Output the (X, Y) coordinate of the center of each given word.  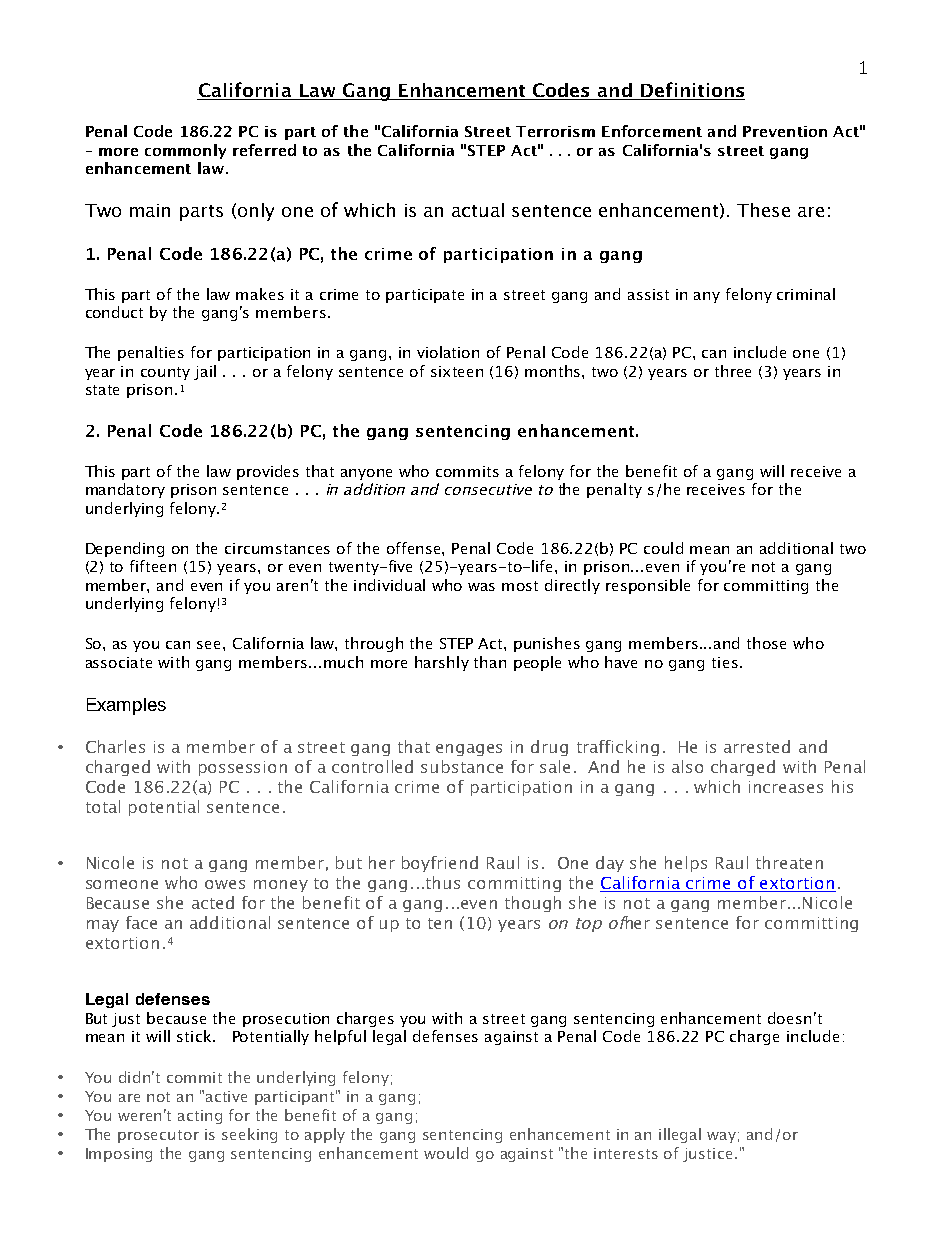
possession (243, 768)
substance (462, 766)
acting (200, 1117)
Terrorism (555, 131)
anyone (366, 474)
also (687, 766)
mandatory (125, 490)
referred (264, 150)
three (733, 371)
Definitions (692, 89)
